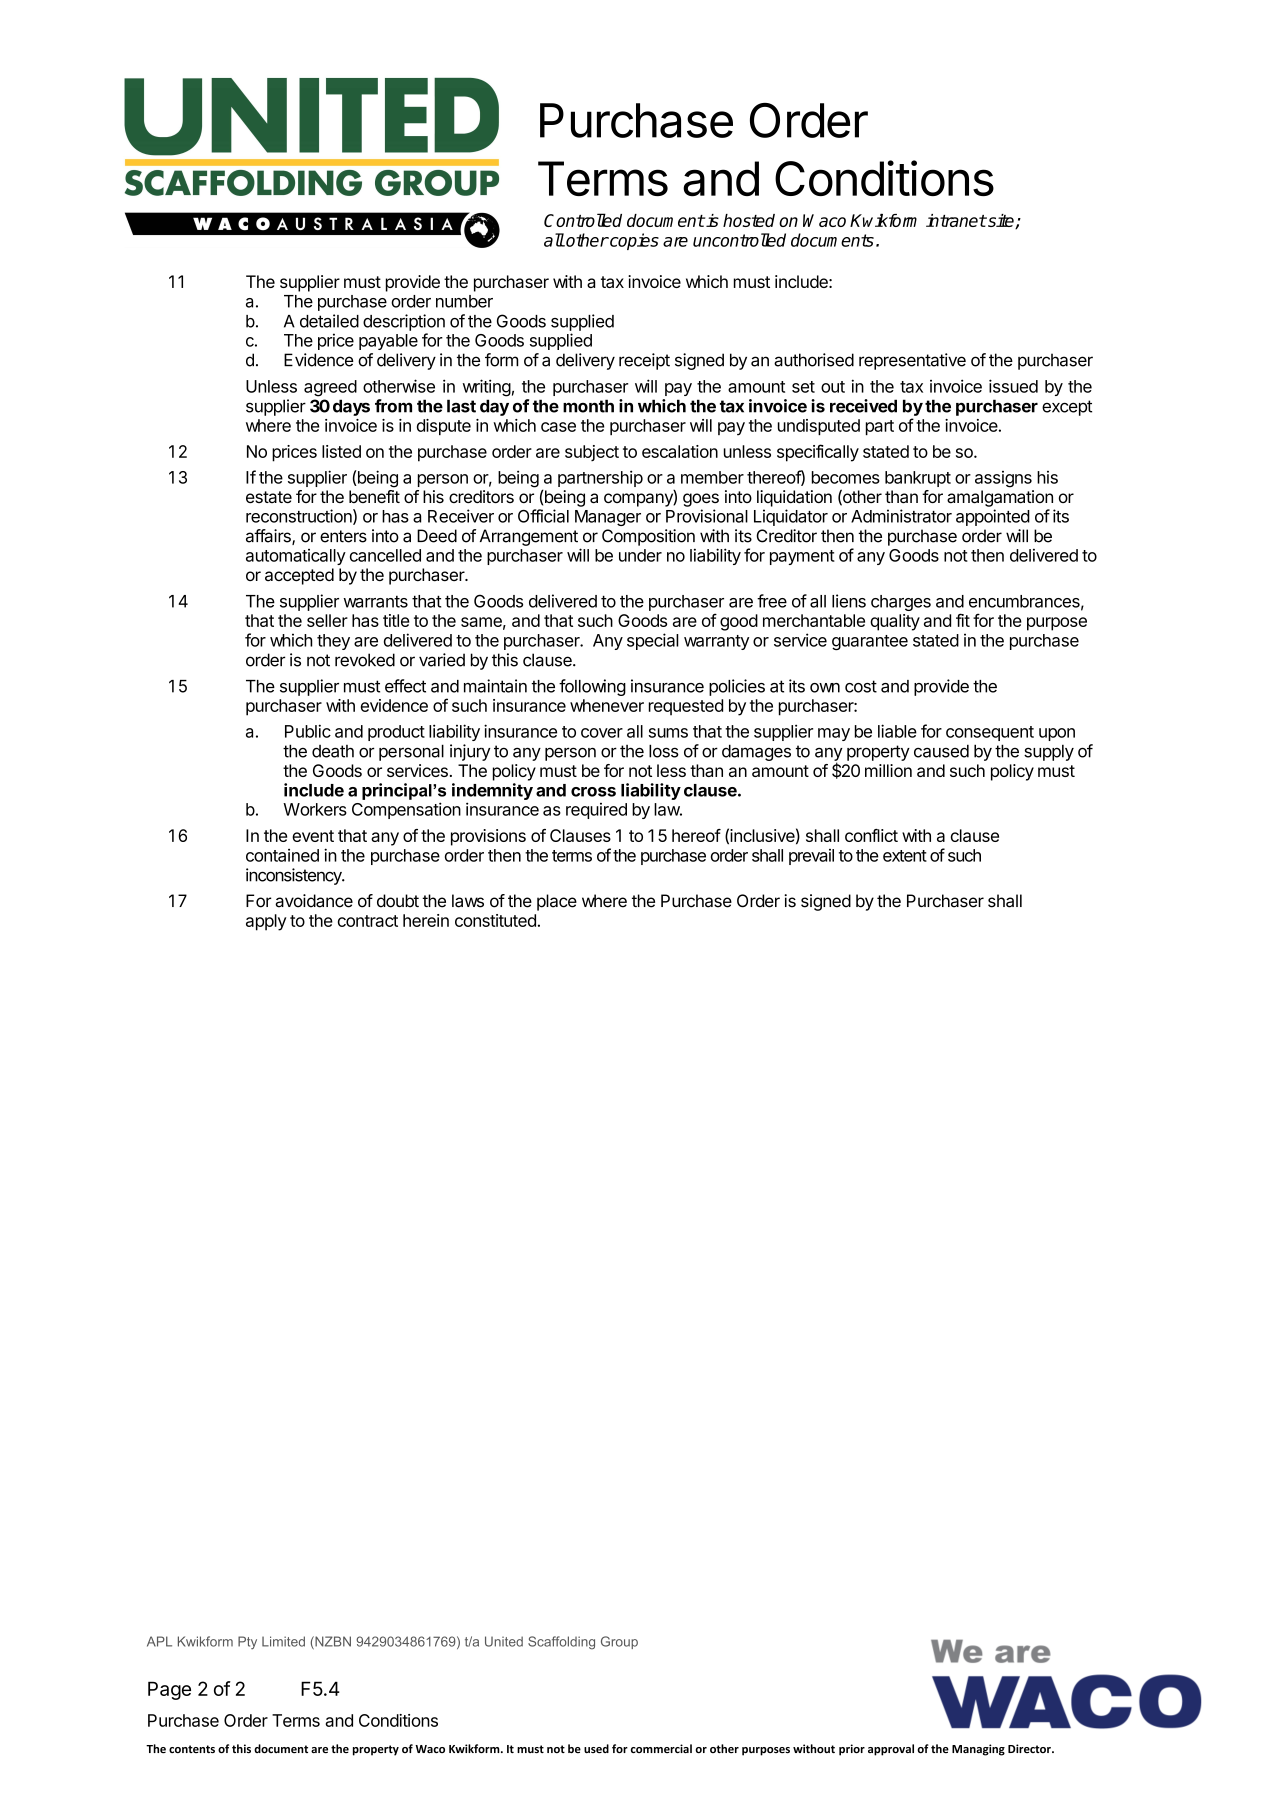  What do you see at coordinates (495, 920) in the screenshot?
I see `constituted` at bounding box center [495, 920].
